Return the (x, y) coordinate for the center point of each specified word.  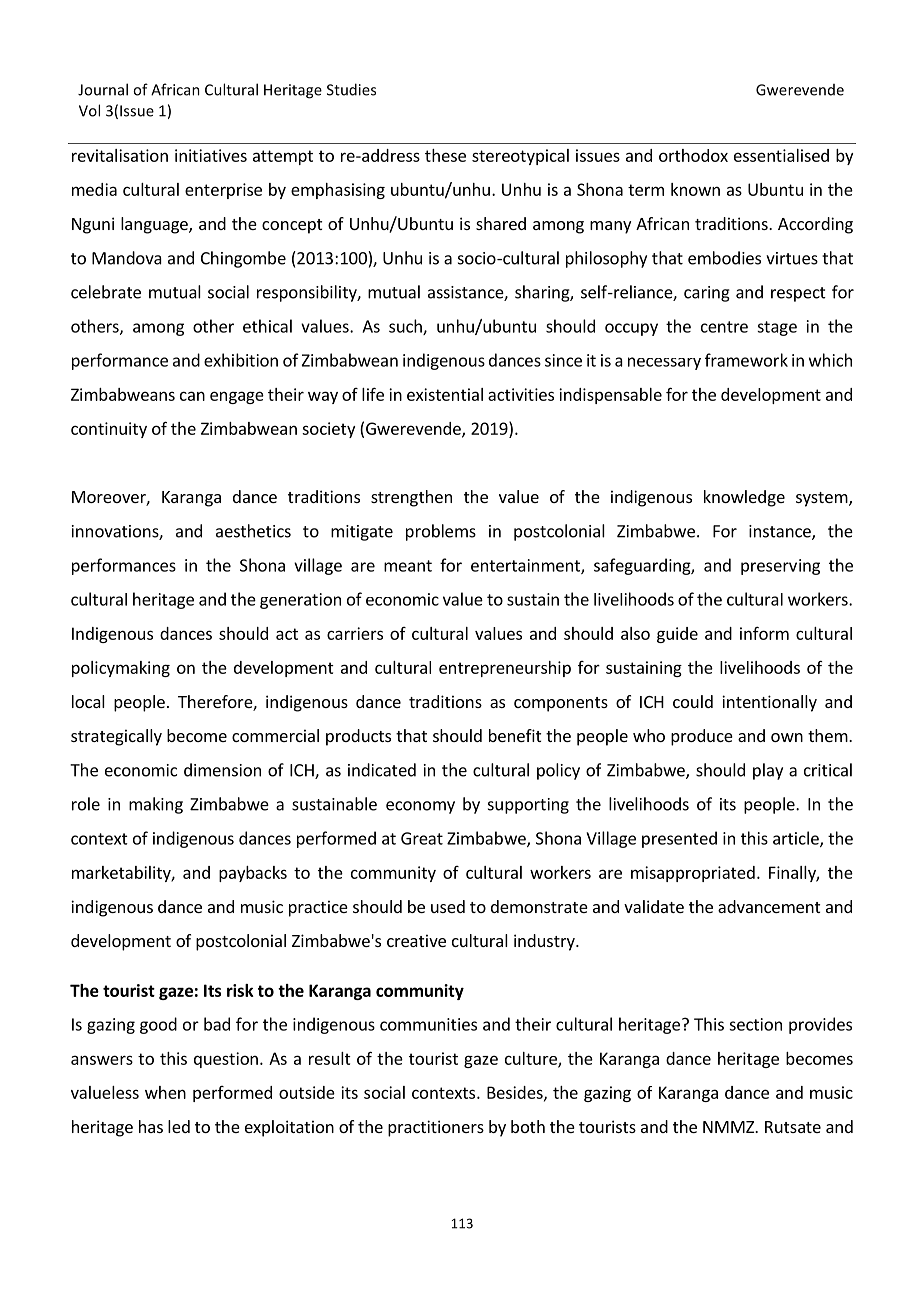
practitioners (436, 1128)
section (755, 1024)
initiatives (211, 155)
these (445, 155)
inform (764, 633)
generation (300, 601)
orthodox (693, 155)
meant (408, 566)
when (165, 1092)
